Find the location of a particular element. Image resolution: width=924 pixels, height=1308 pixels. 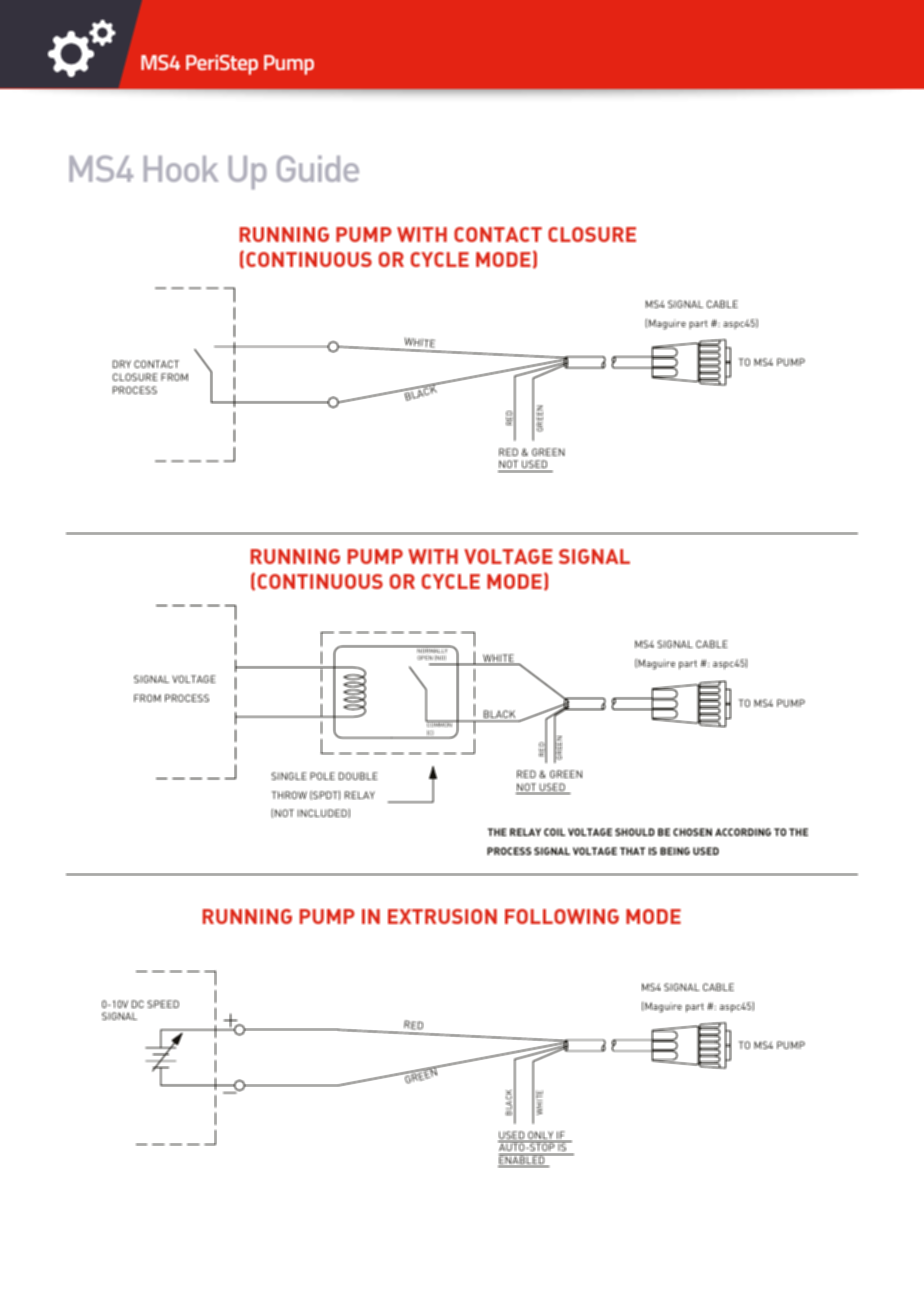

SHOULD is located at coordinates (635, 832).
